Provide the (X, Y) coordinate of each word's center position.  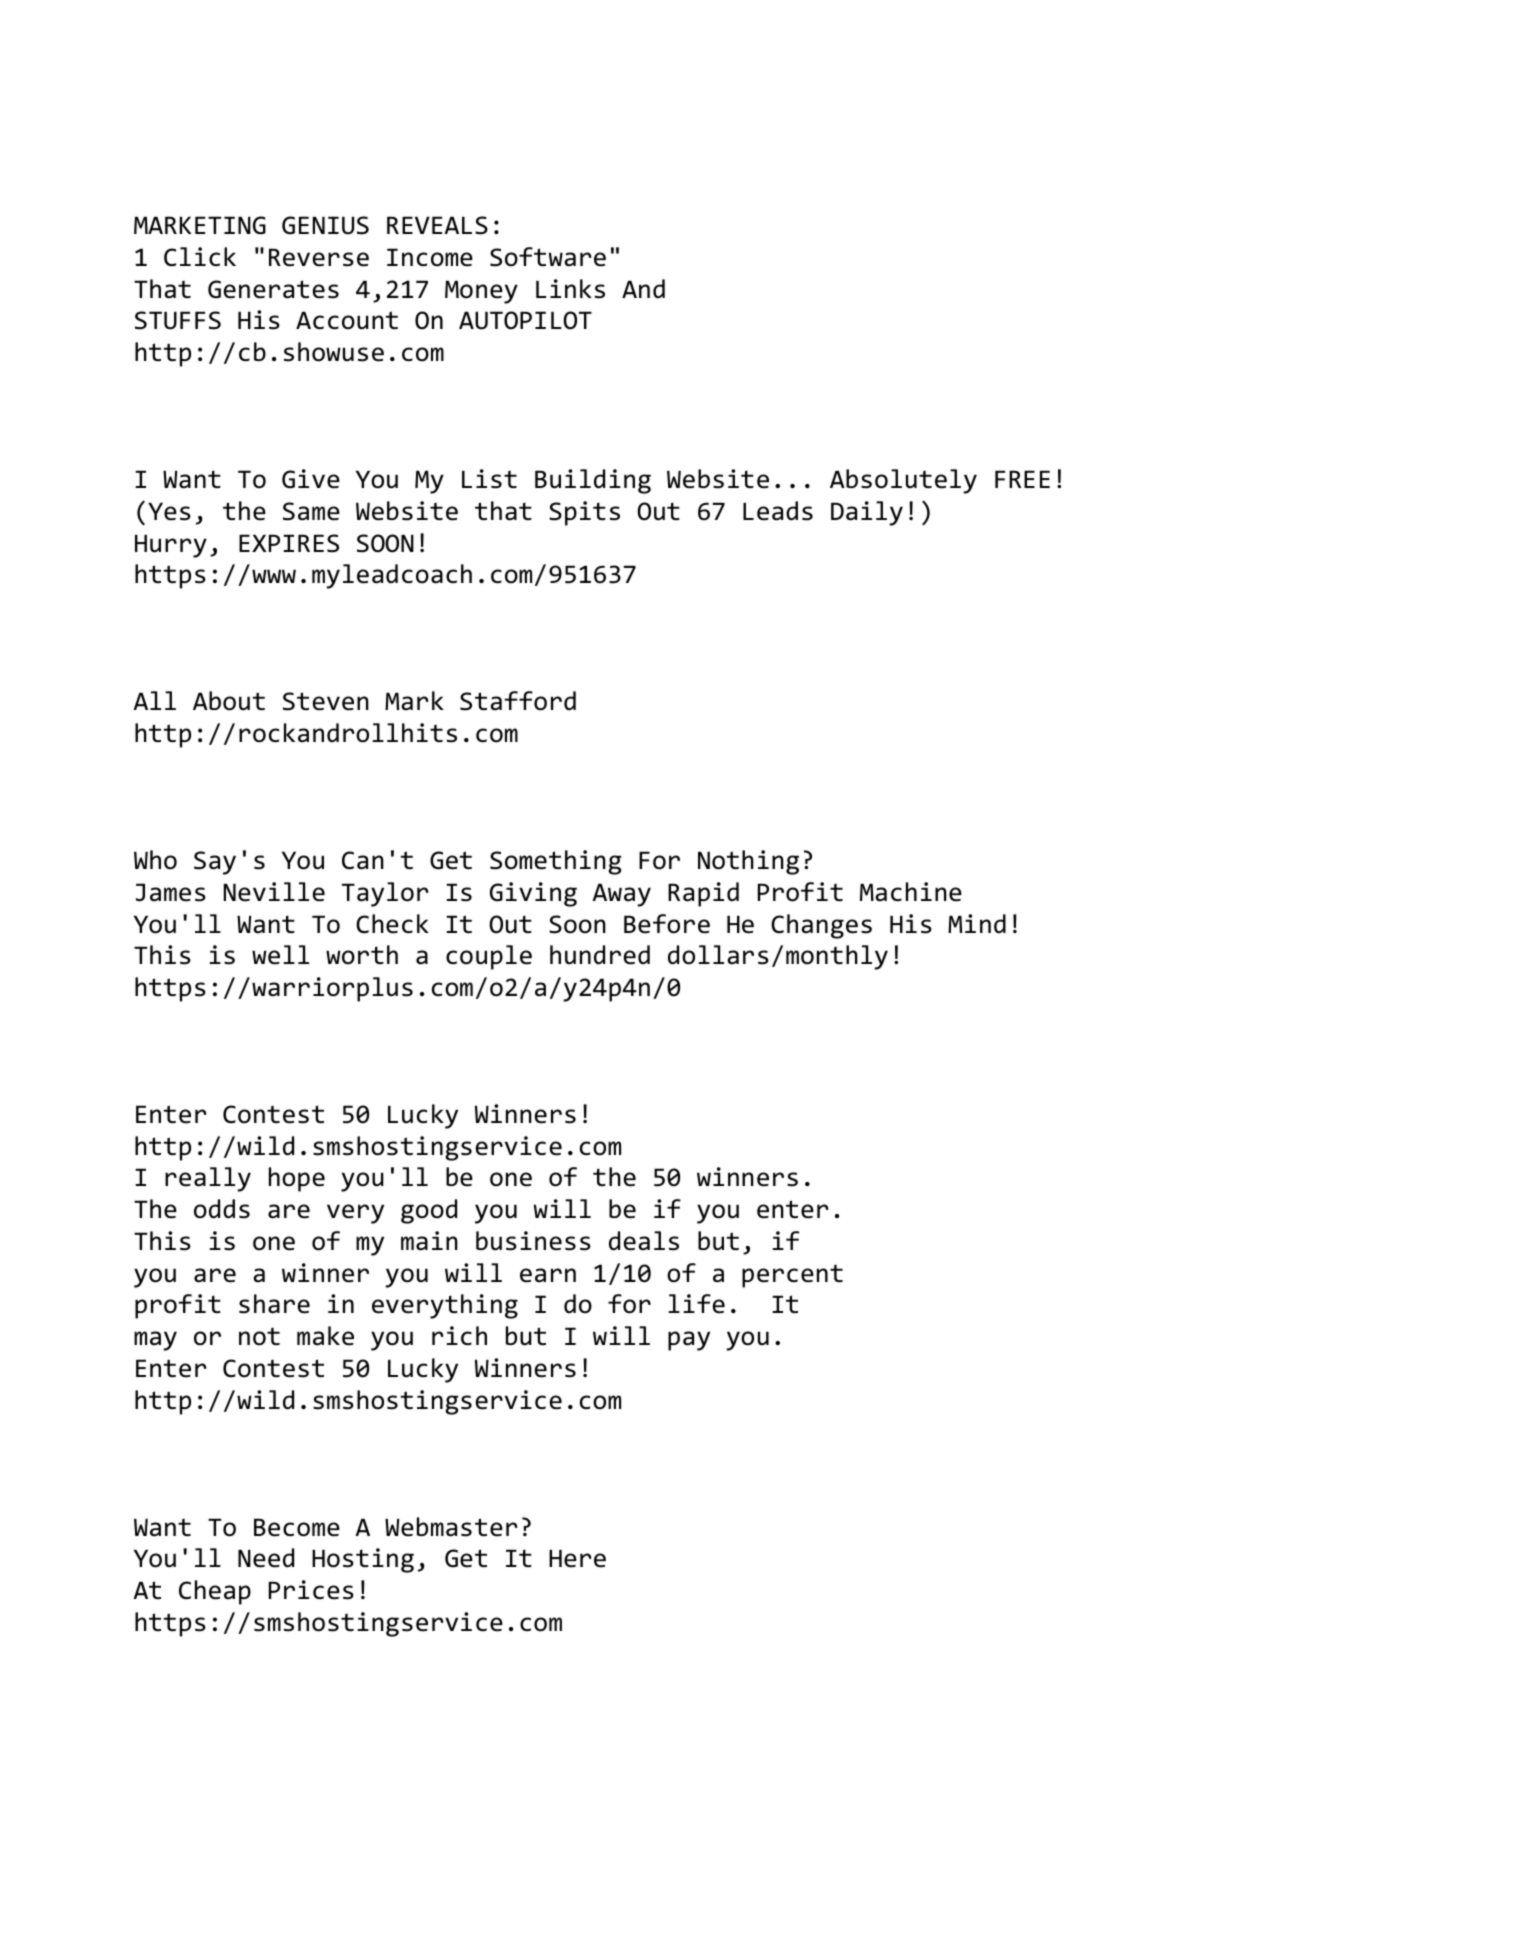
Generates (273, 289)
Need (266, 1558)
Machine (911, 892)
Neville (274, 892)
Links (570, 289)
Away (621, 895)
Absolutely (903, 481)
